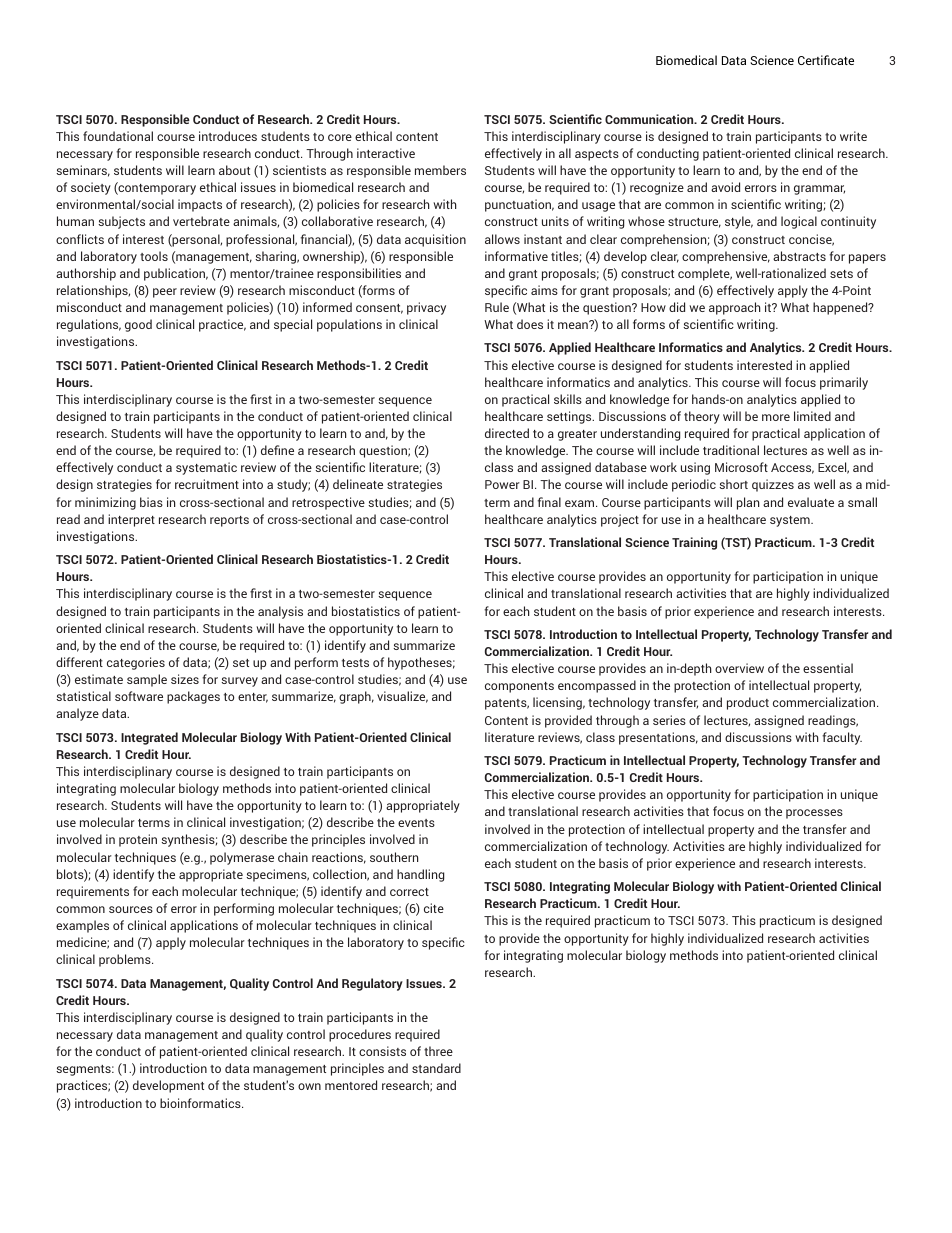  What do you see at coordinates (126, 960) in the image?
I see `problems` at bounding box center [126, 960].
